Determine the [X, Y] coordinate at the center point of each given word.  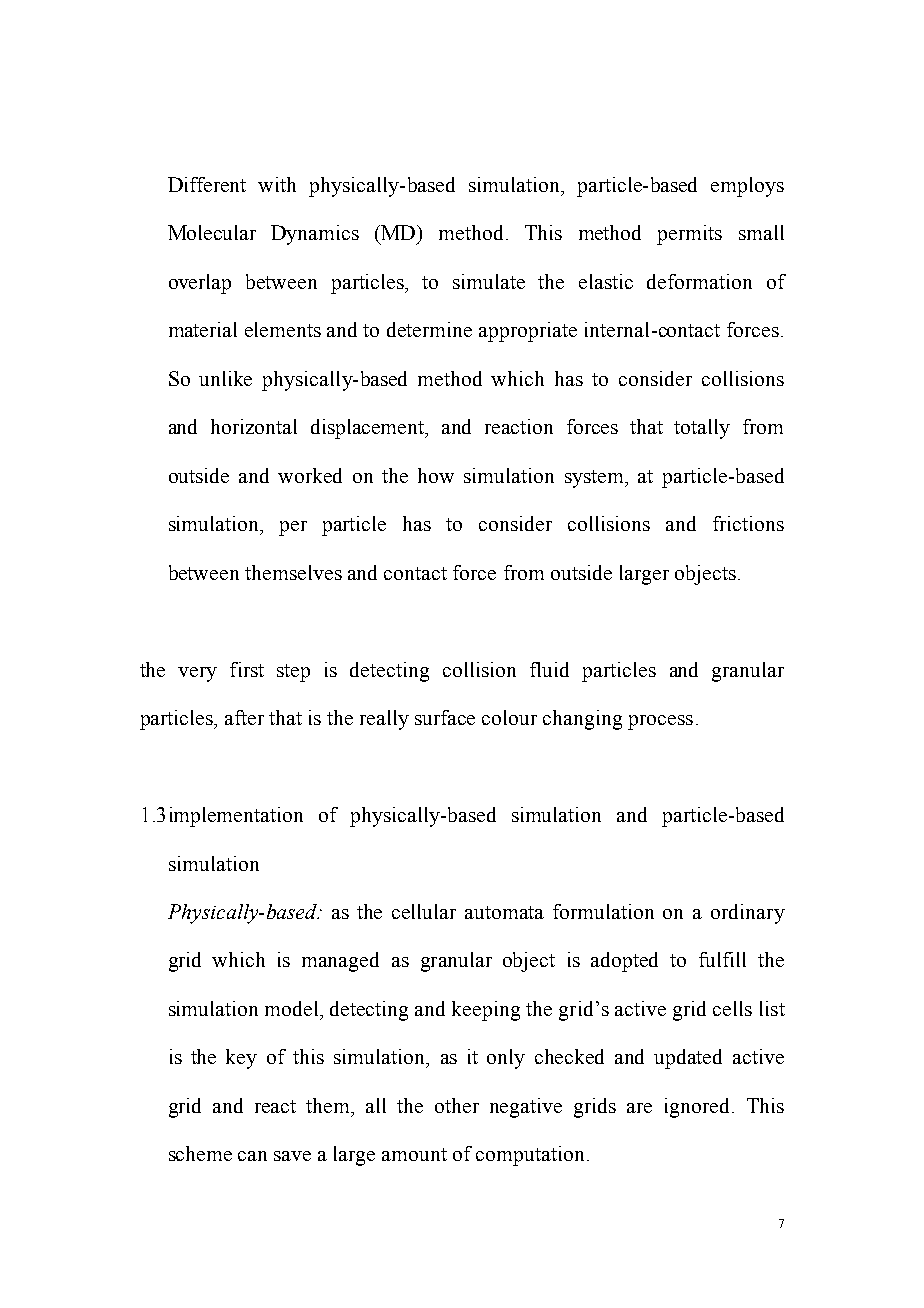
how [436, 475]
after [244, 717]
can [252, 1156]
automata [504, 912]
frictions [748, 523]
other [457, 1105]
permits [689, 235]
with [277, 184]
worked [310, 475]
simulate [489, 281]
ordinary [748, 914]
